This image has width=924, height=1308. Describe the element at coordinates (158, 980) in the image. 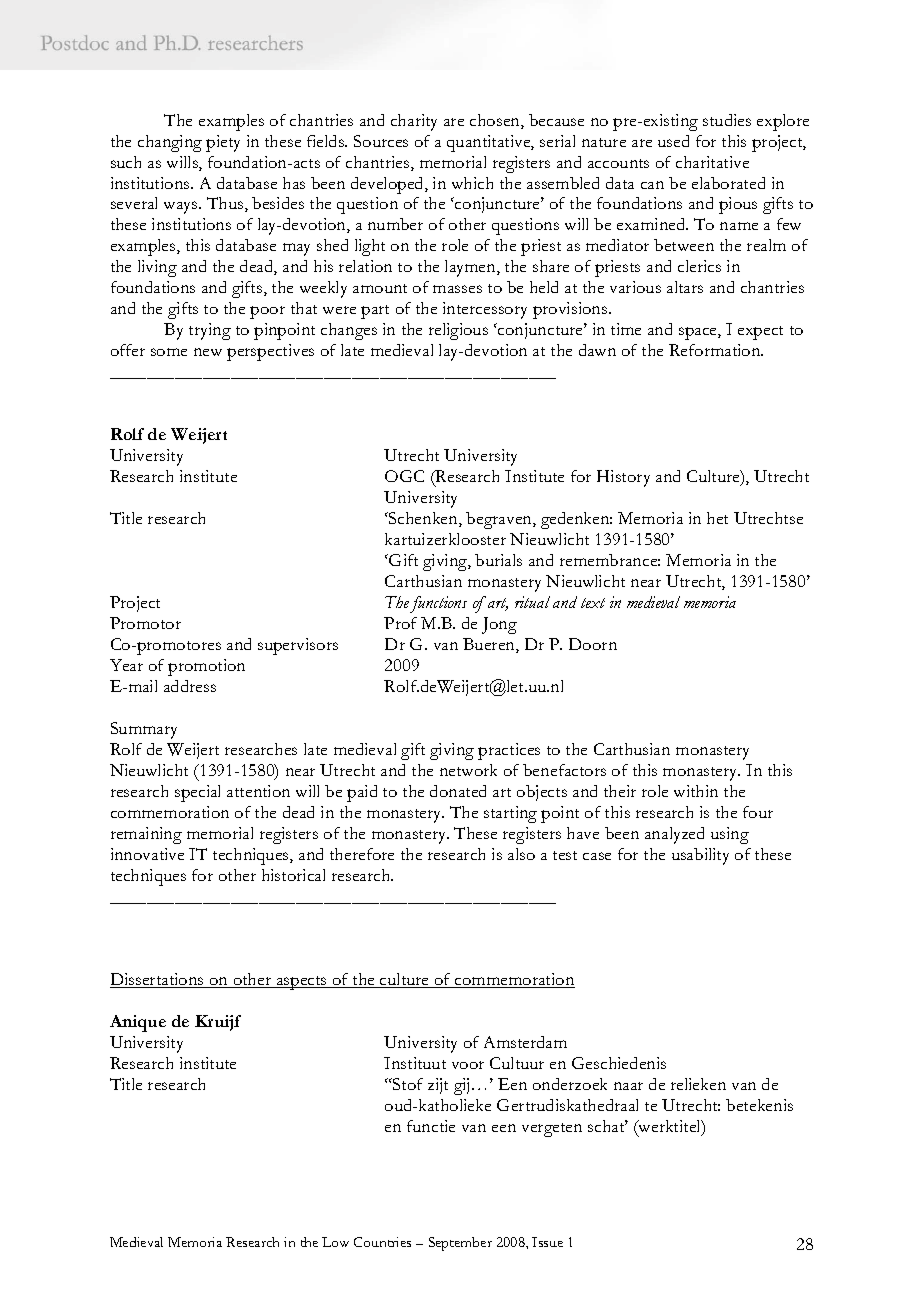

I see `Dissertations` at that location.
